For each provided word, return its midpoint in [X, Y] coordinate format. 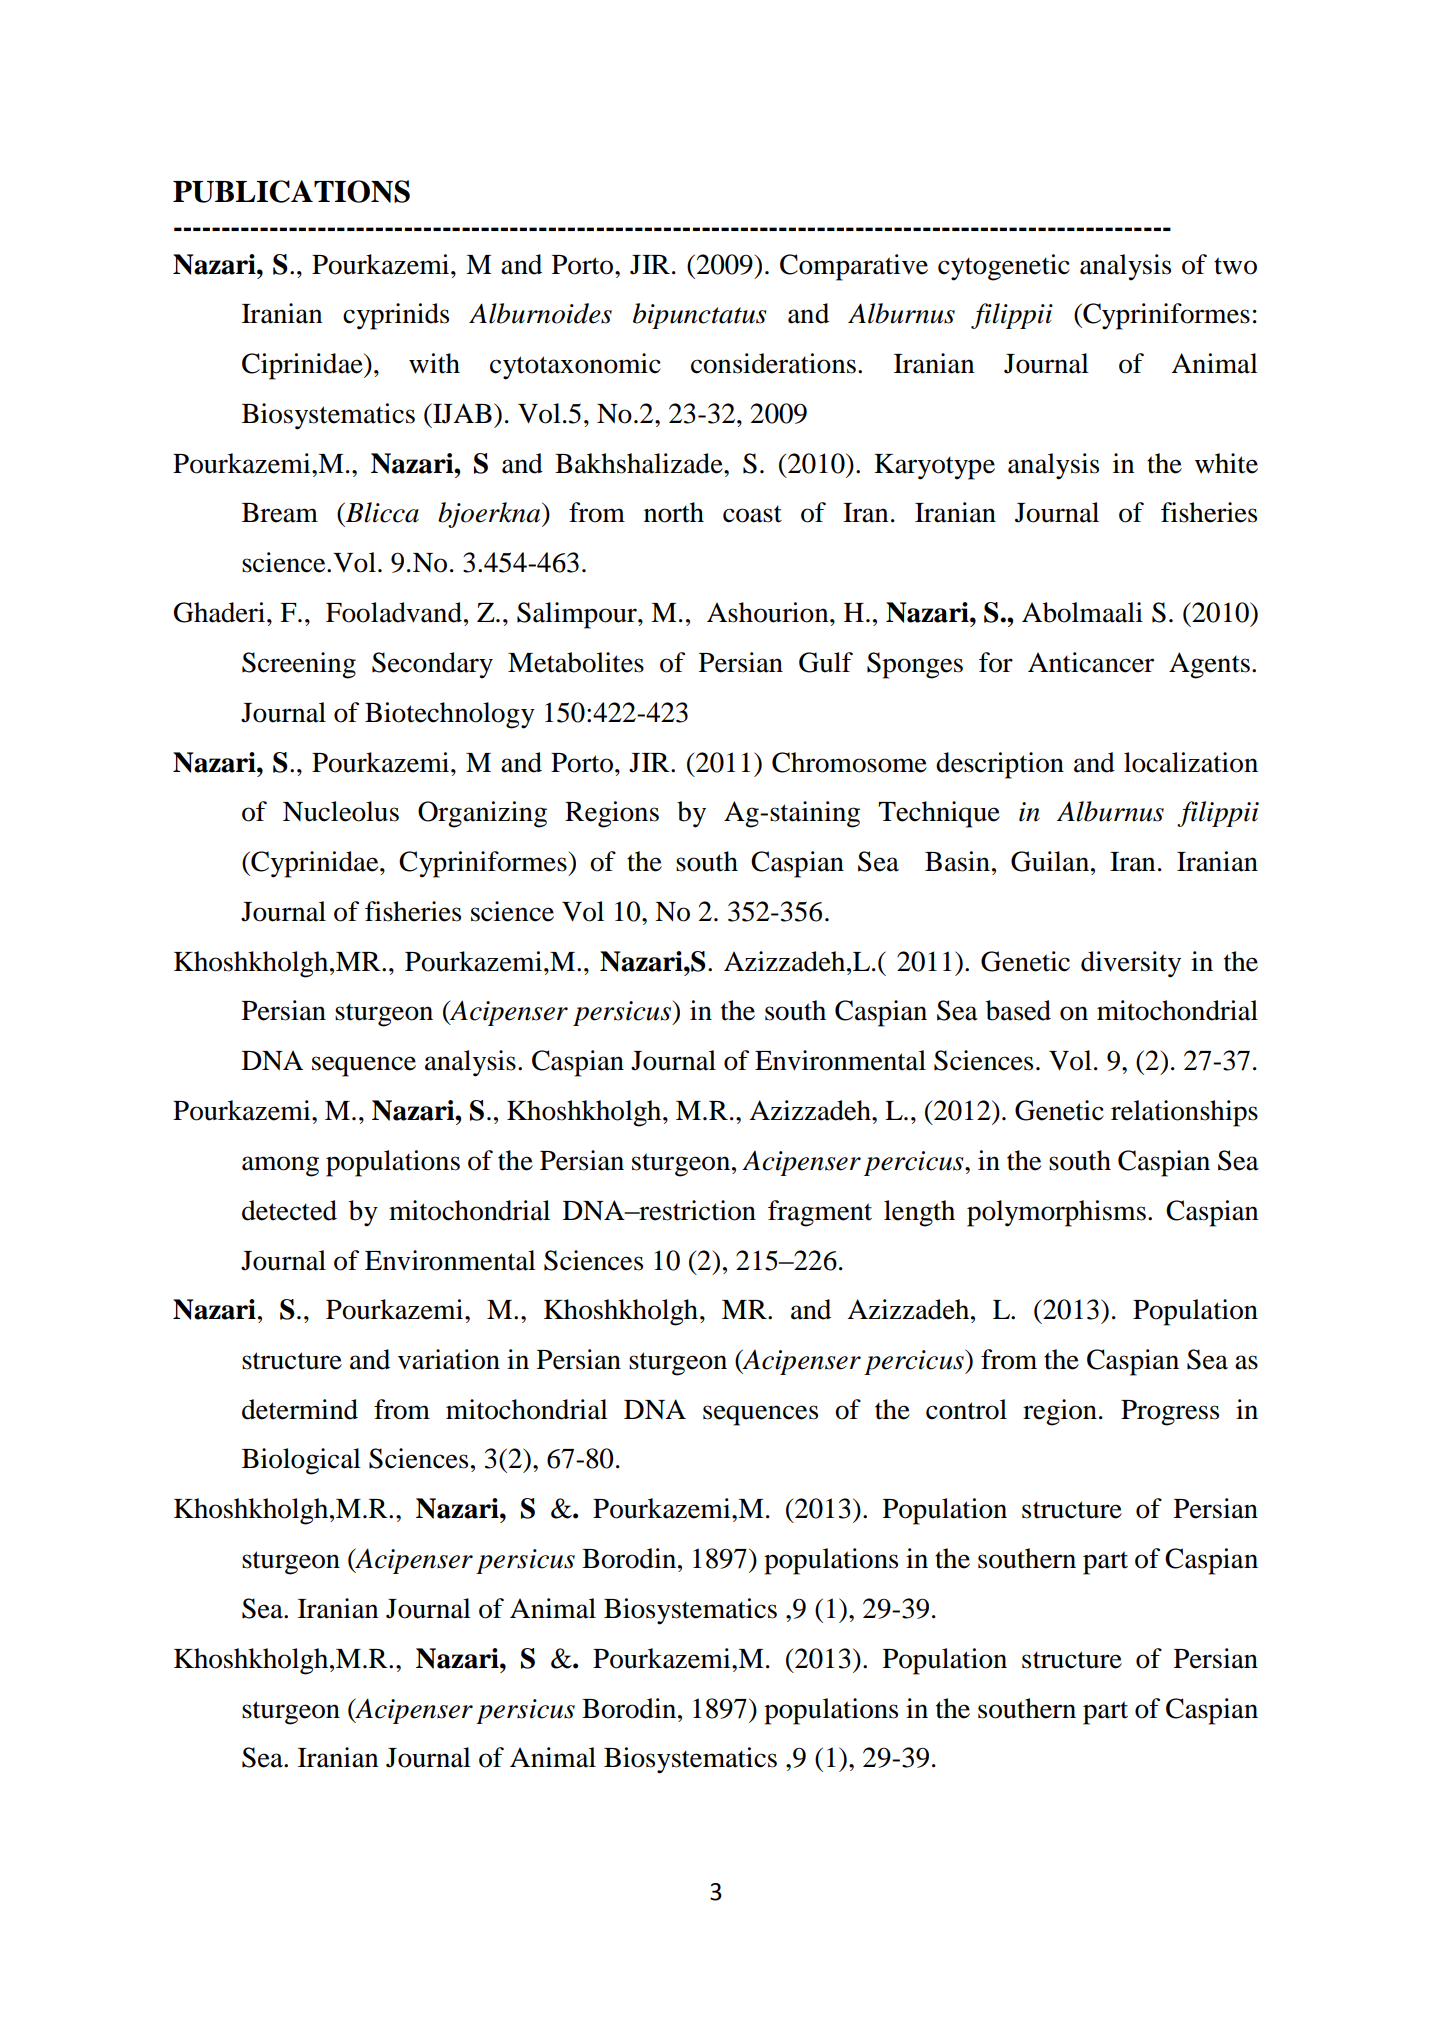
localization [1191, 762]
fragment [820, 1213]
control [966, 1409]
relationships [1184, 1113]
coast [752, 514]
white [1226, 463]
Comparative [854, 267]
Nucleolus [341, 811]
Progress [1170, 1413]
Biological [301, 1461]
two [1235, 266]
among [280, 1166]
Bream [280, 513]
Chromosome [849, 762]
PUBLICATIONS [291, 191]
